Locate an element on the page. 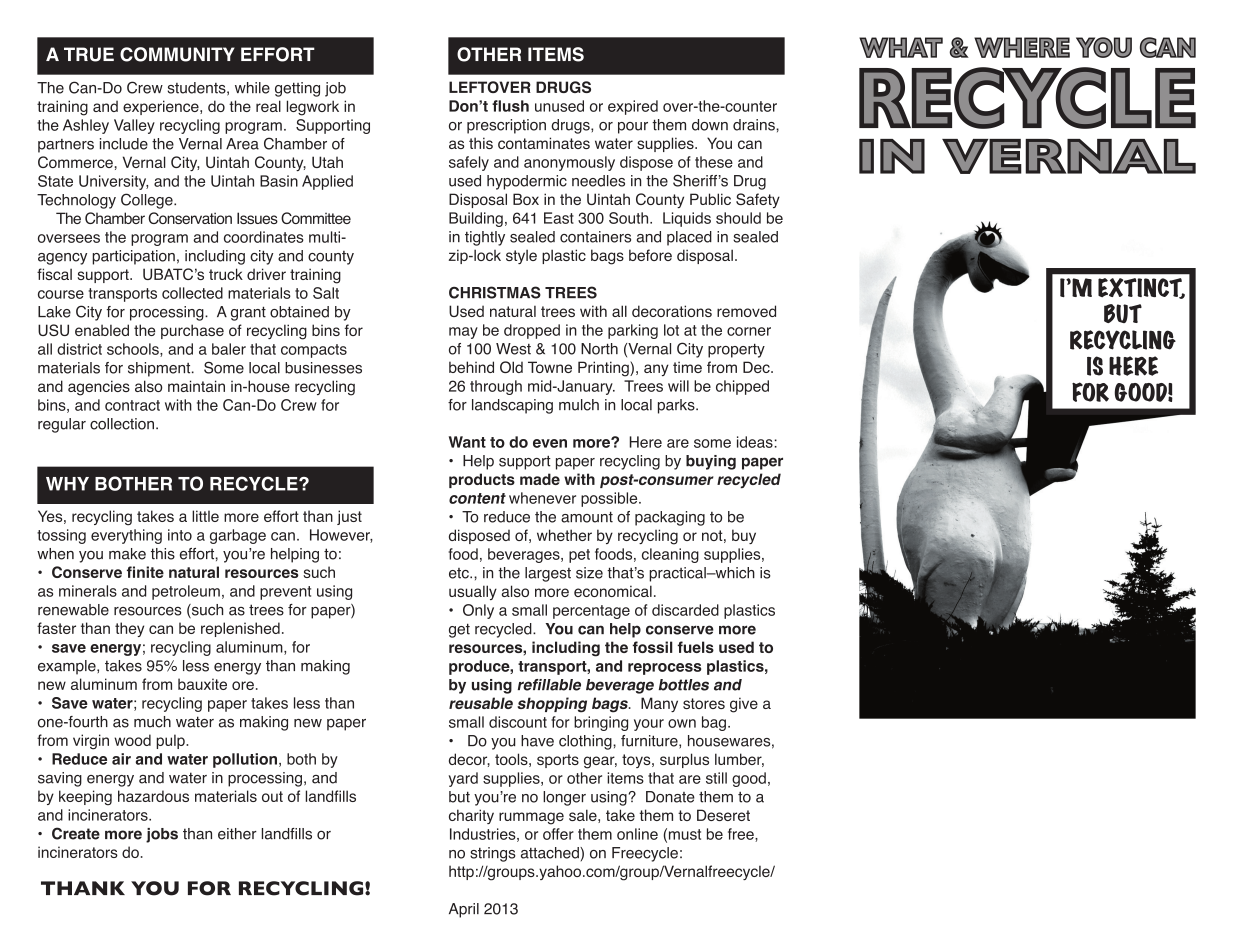 The height and width of the document is (952, 1233). buying is located at coordinates (711, 462).
